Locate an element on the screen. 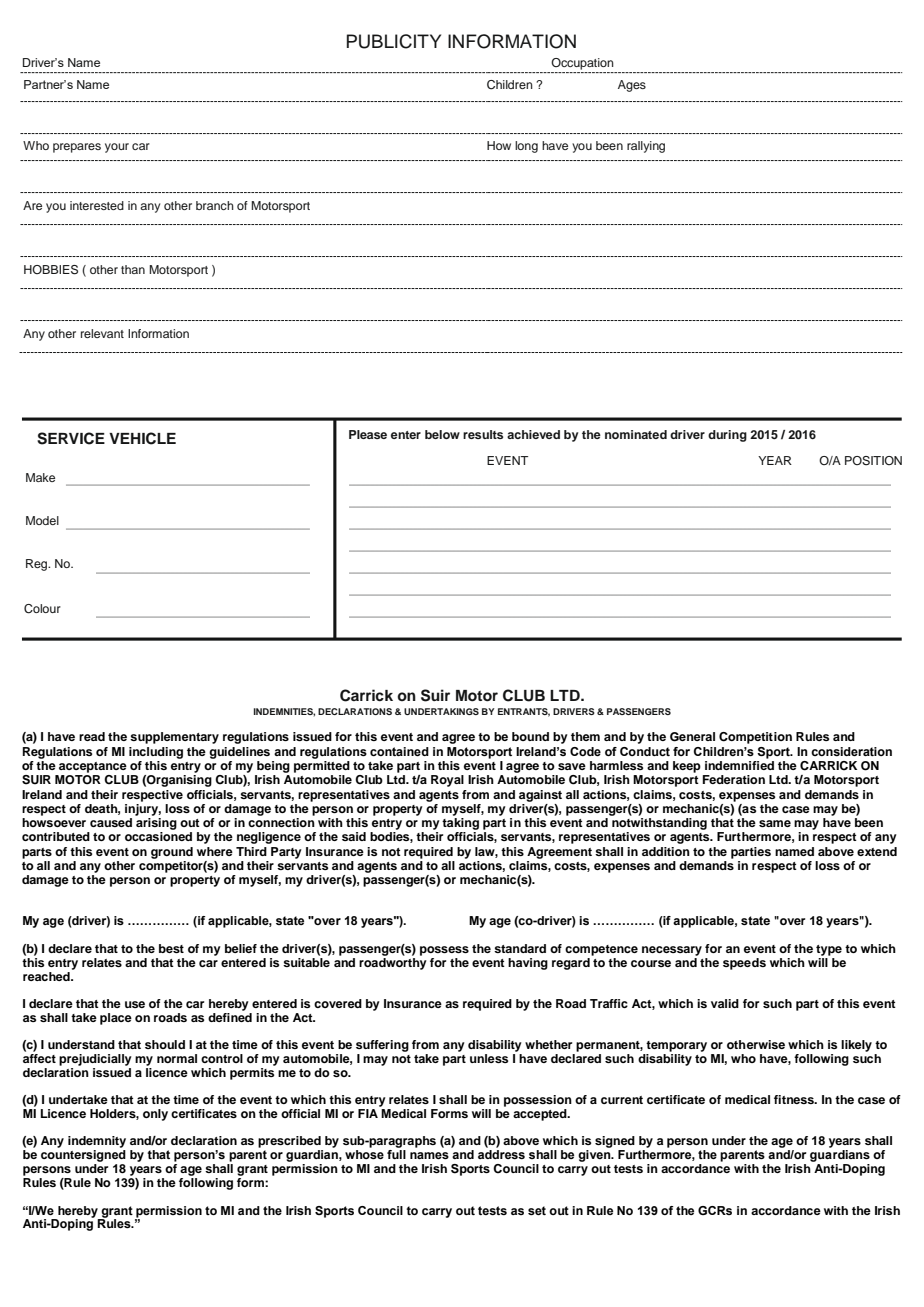 This screenshot has width=924, height=1307. Royal is located at coordinates (447, 781).
